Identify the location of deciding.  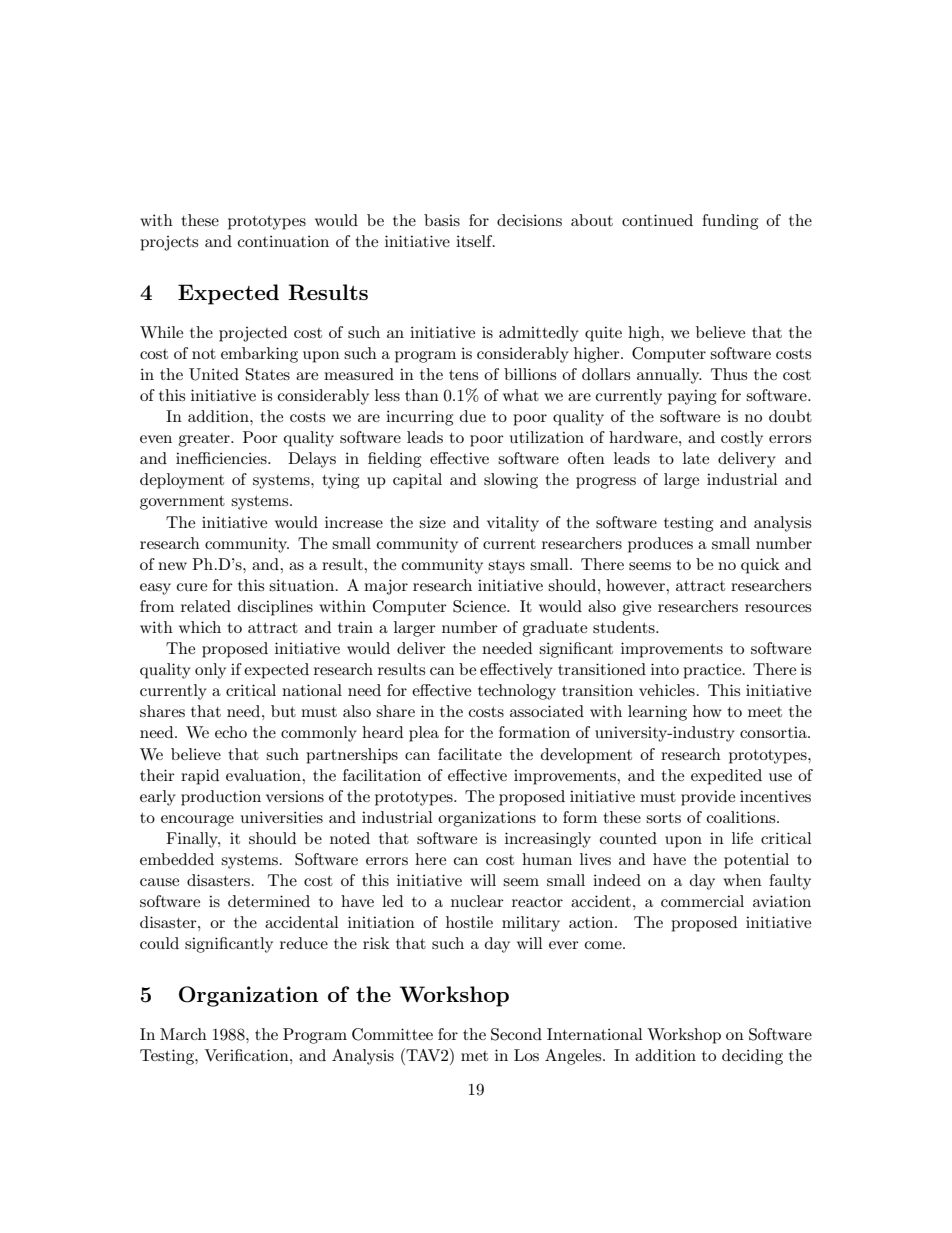
(752, 1057).
